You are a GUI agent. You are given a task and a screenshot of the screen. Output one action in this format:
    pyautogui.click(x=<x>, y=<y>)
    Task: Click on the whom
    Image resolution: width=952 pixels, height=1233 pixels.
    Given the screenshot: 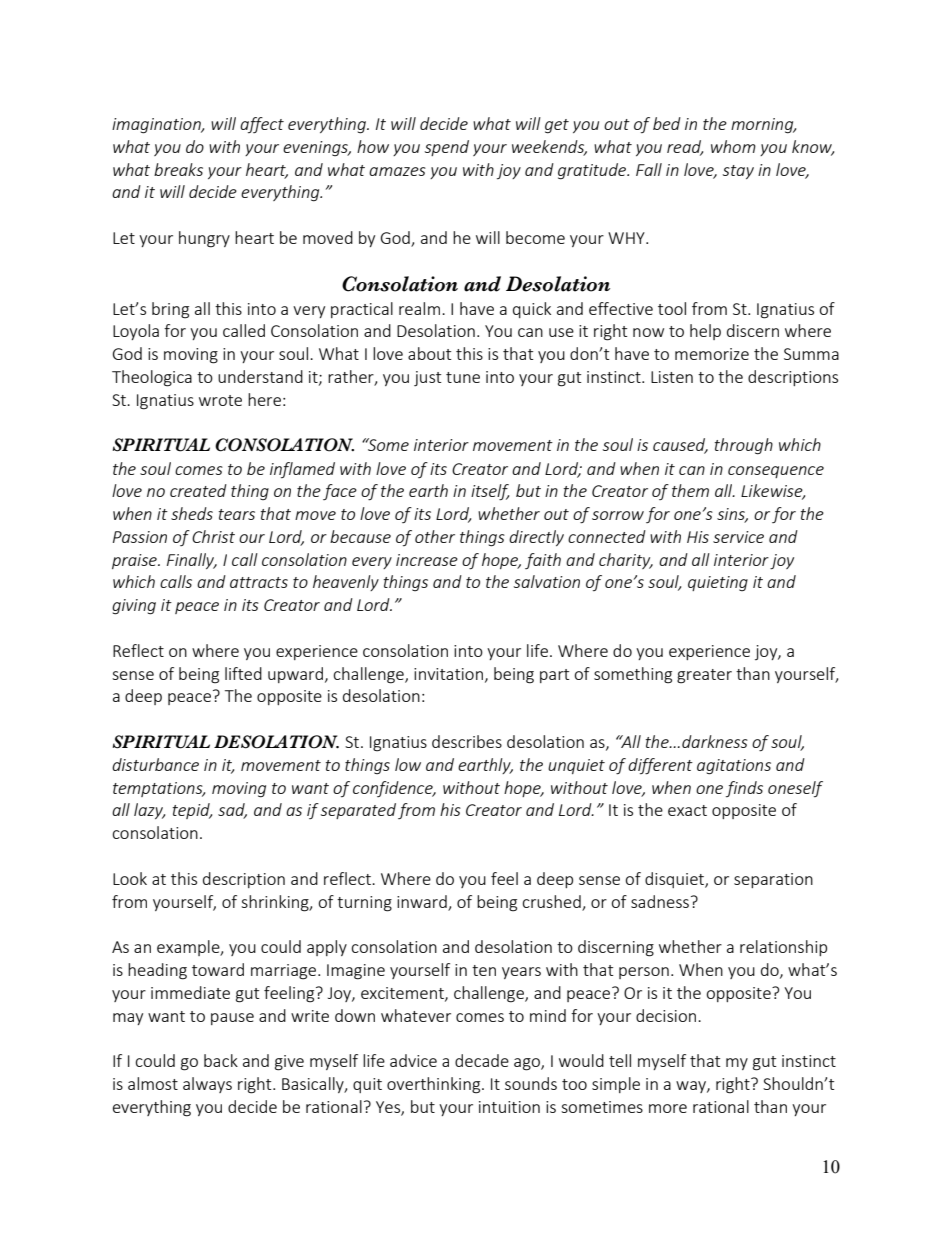 What is the action you would take?
    pyautogui.click(x=733, y=146)
